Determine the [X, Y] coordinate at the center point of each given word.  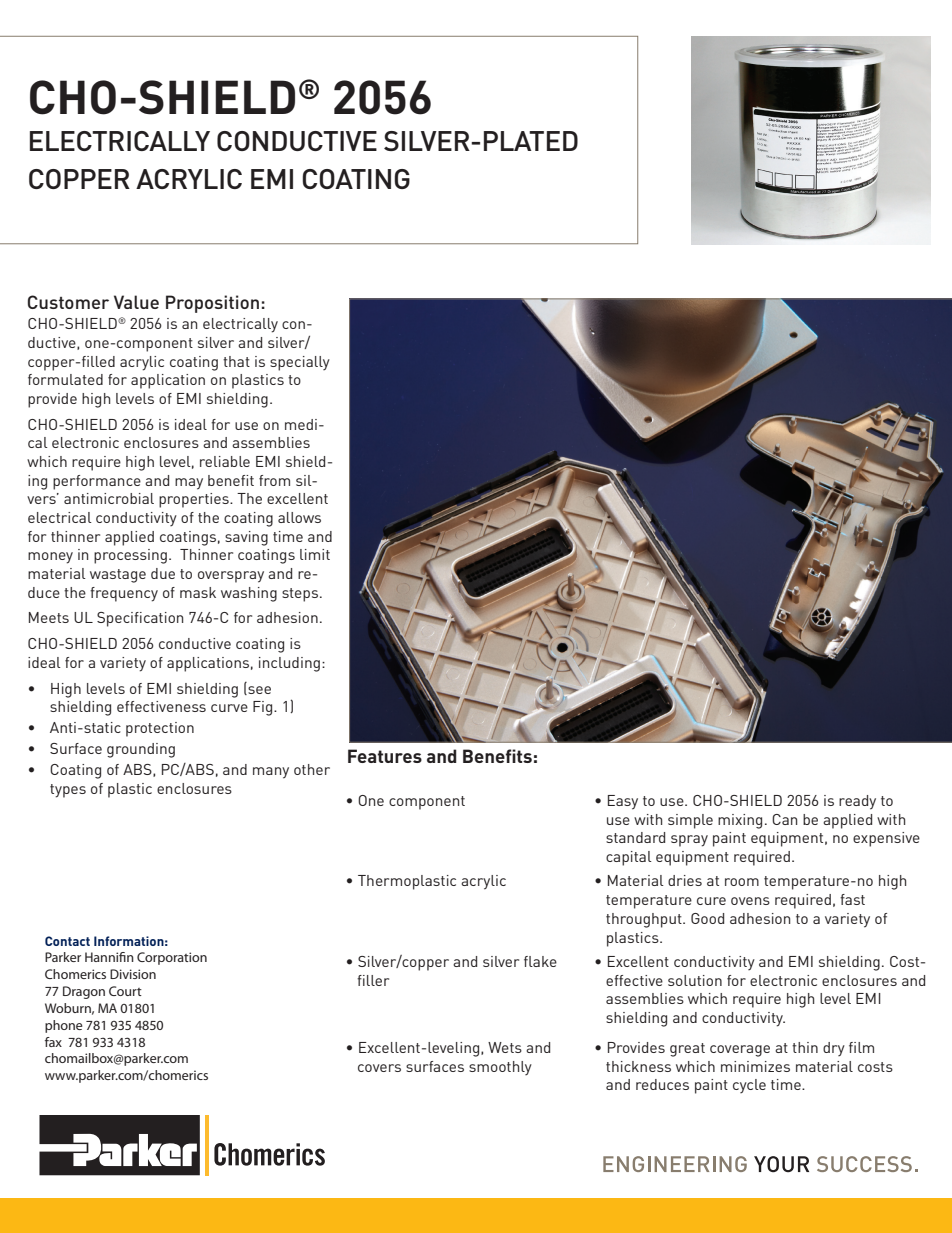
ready [857, 802]
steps [300, 595]
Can [784, 819]
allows [299, 517]
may [189, 484]
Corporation [172, 958]
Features [385, 756]
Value [136, 302]
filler [373, 980]
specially [300, 363]
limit [315, 554]
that [236, 361]
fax [53, 1042]
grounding [141, 750]
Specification [140, 619]
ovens [750, 901]
